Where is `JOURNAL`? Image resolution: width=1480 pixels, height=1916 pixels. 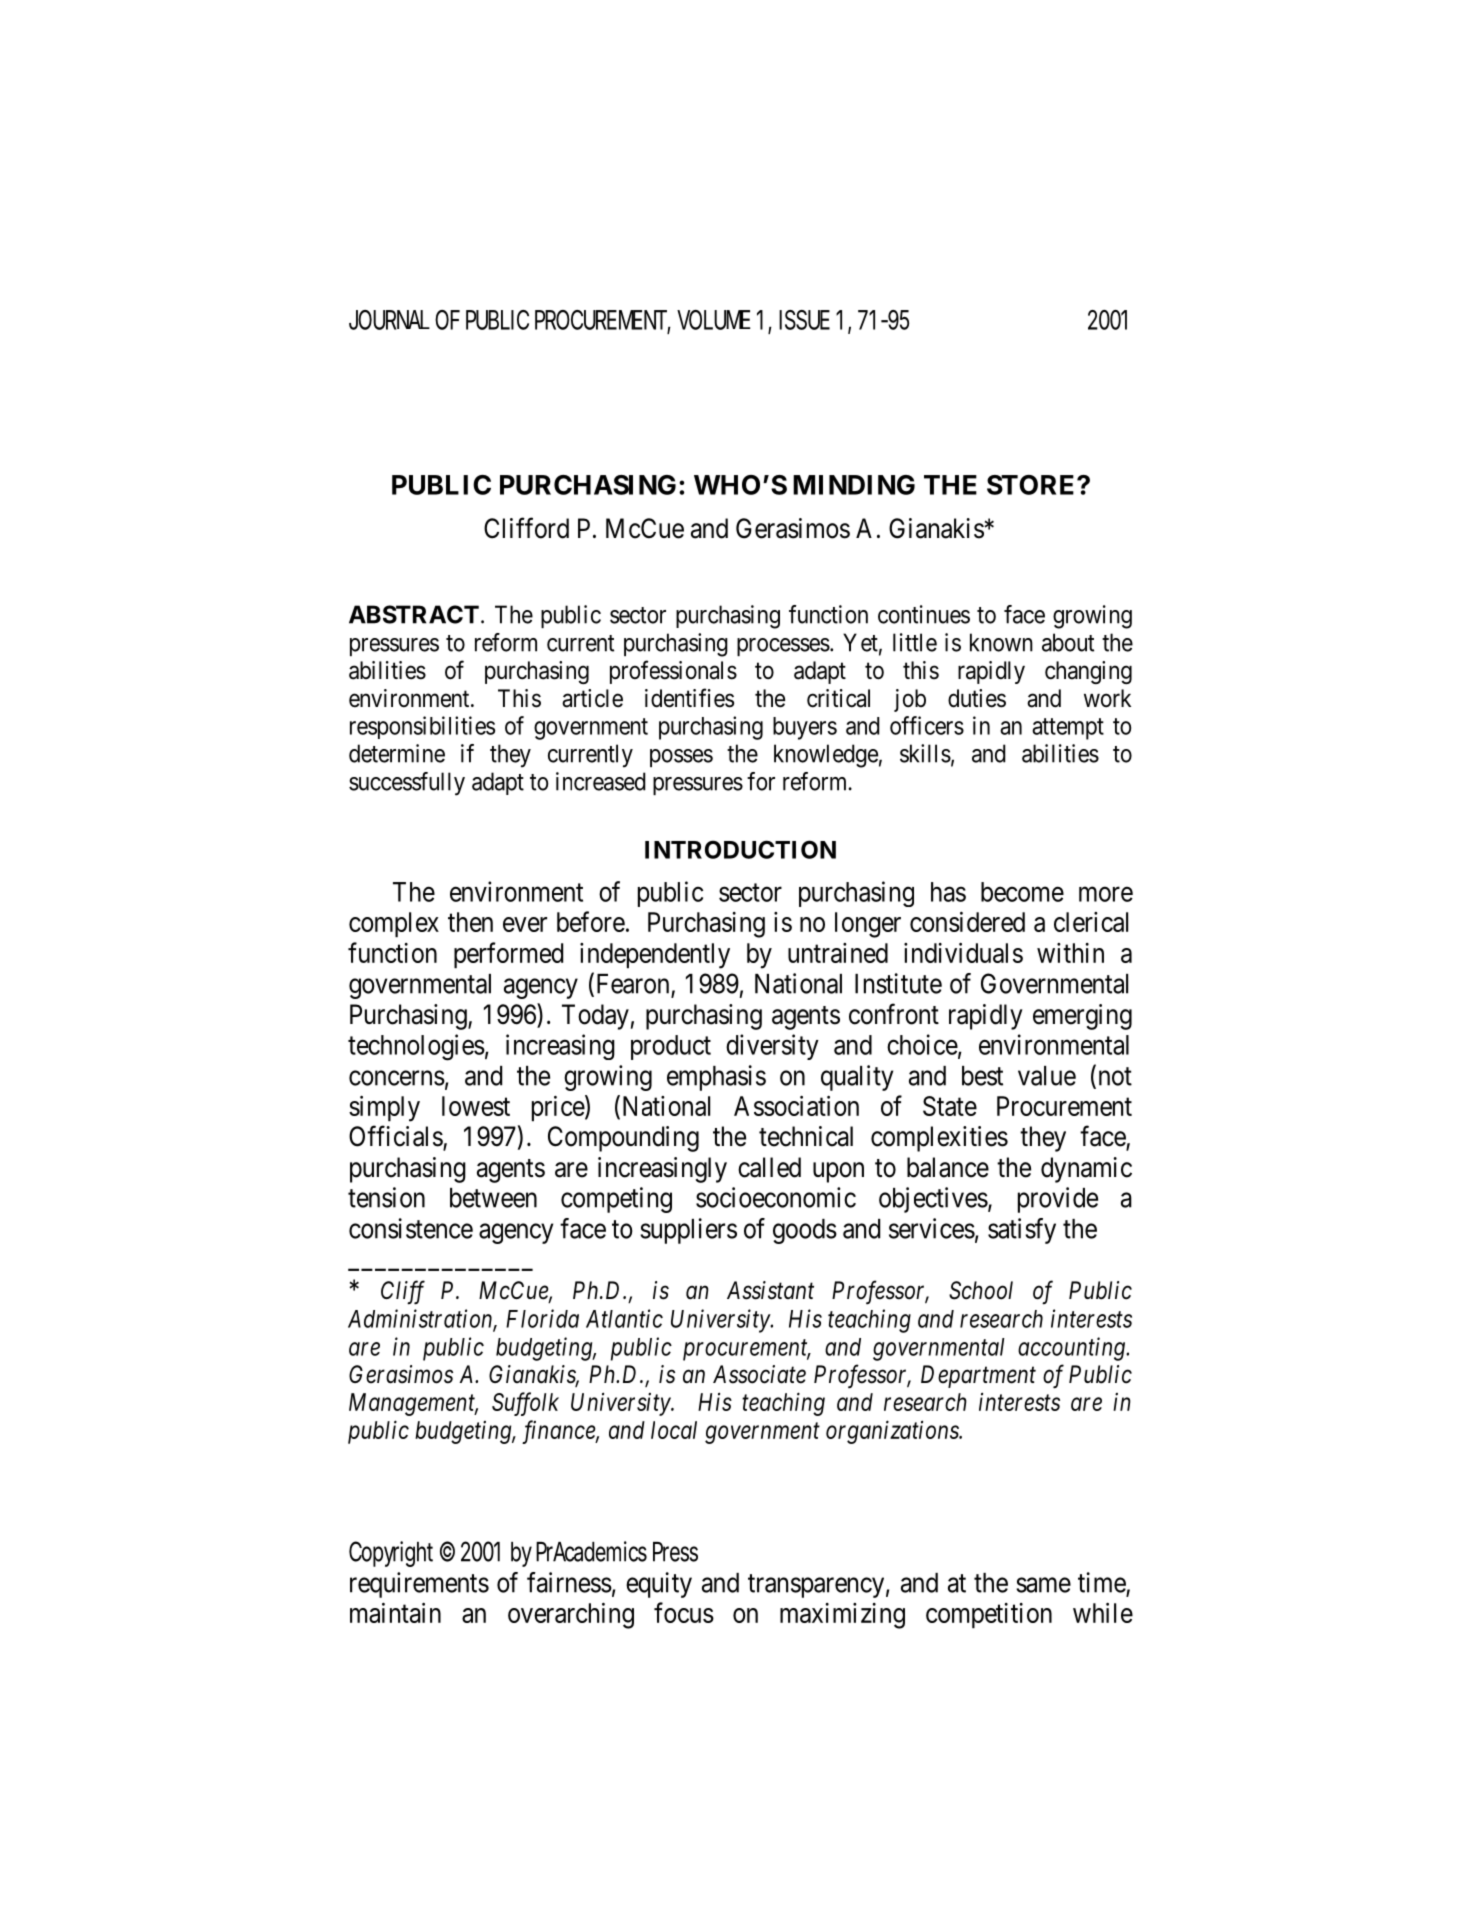 JOURNAL is located at coordinates (389, 320).
